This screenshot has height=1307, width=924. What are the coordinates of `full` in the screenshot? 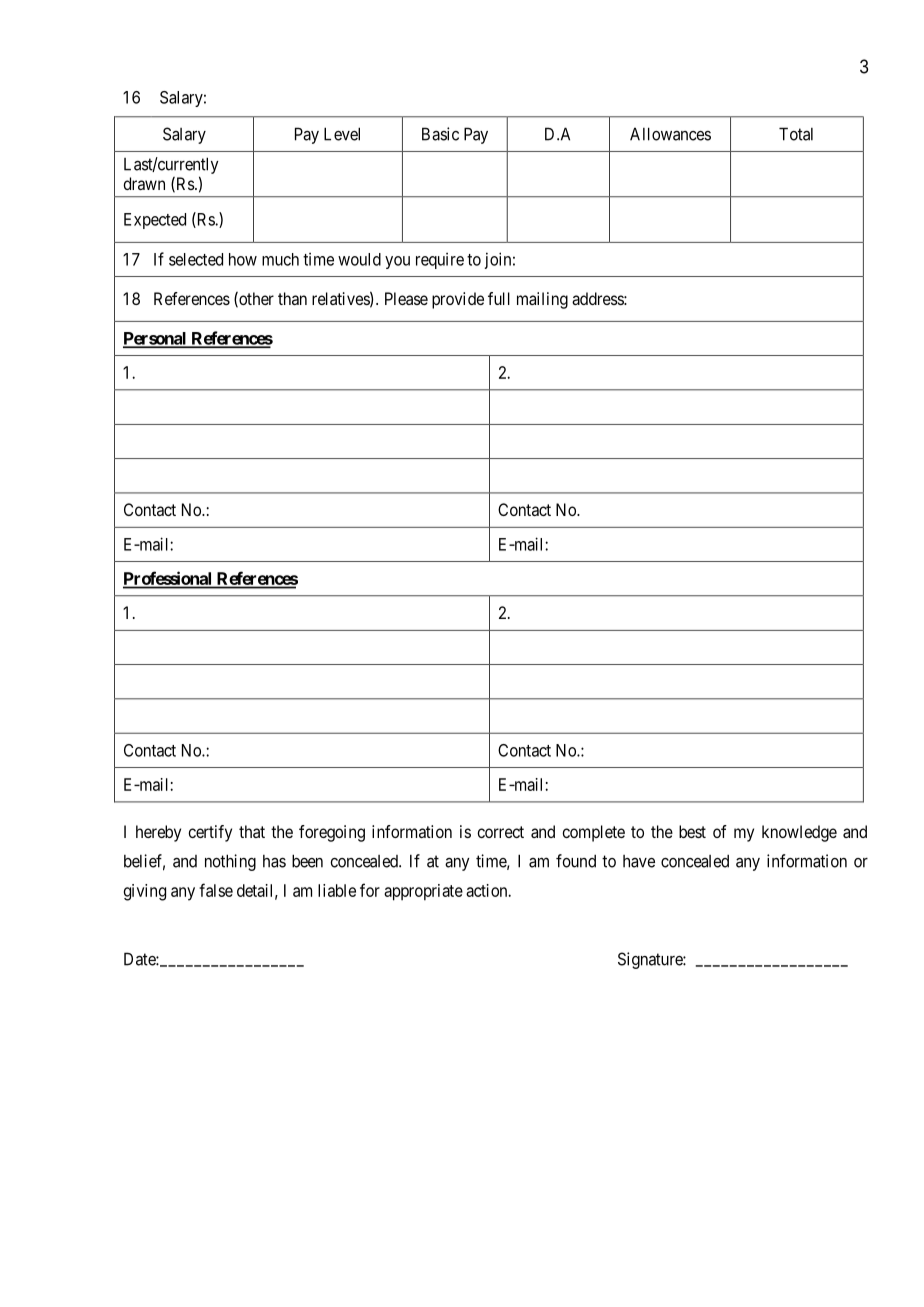 It's located at (499, 298).
